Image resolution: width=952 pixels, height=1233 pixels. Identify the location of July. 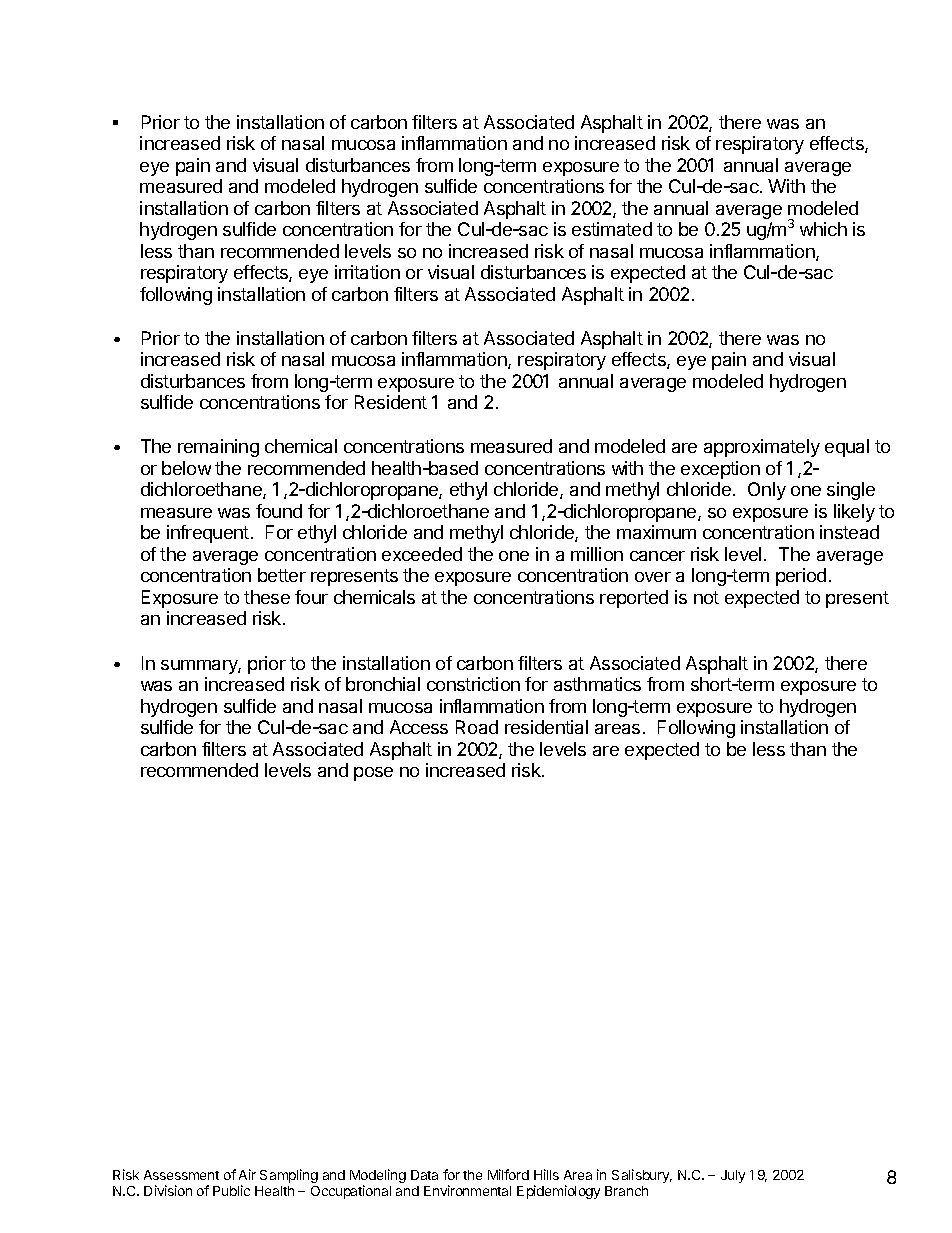
(733, 1176).
